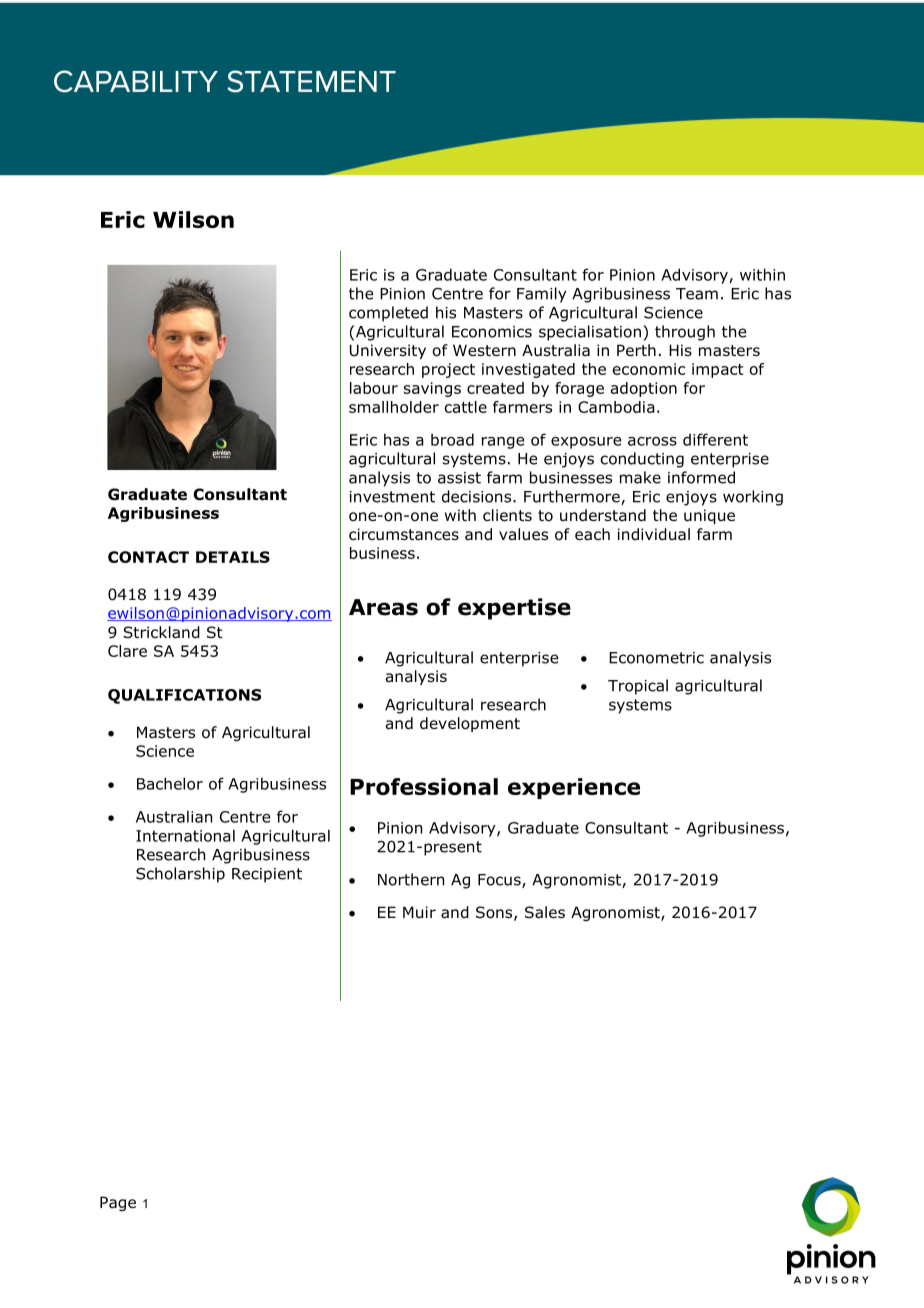 Image resolution: width=924 pixels, height=1308 pixels. Describe the element at coordinates (170, 783) in the screenshot. I see `Bachelor` at that location.
